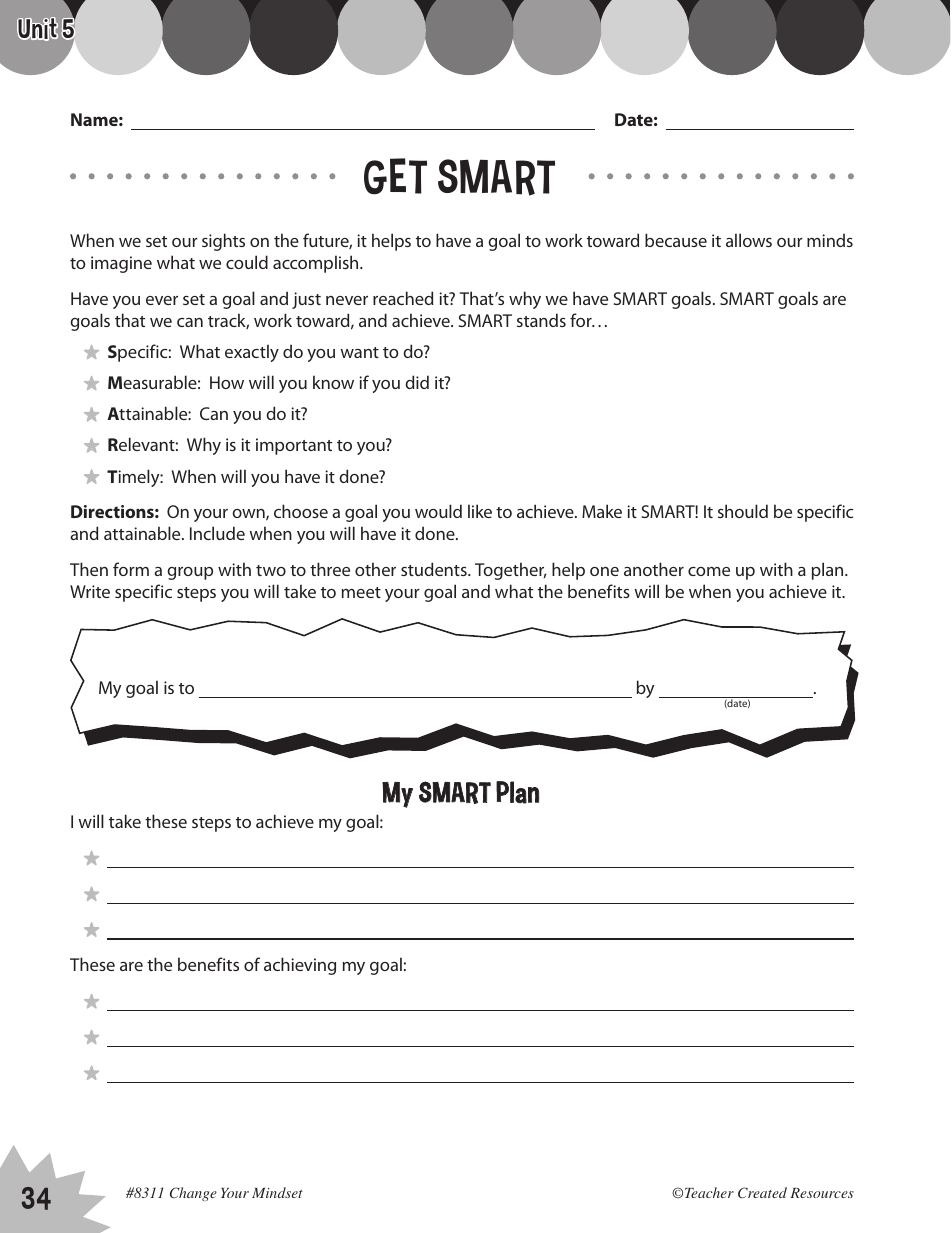 The width and height of the screenshot is (952, 1233). What do you see at coordinates (317, 264) in the screenshot?
I see `accomplish` at bounding box center [317, 264].
